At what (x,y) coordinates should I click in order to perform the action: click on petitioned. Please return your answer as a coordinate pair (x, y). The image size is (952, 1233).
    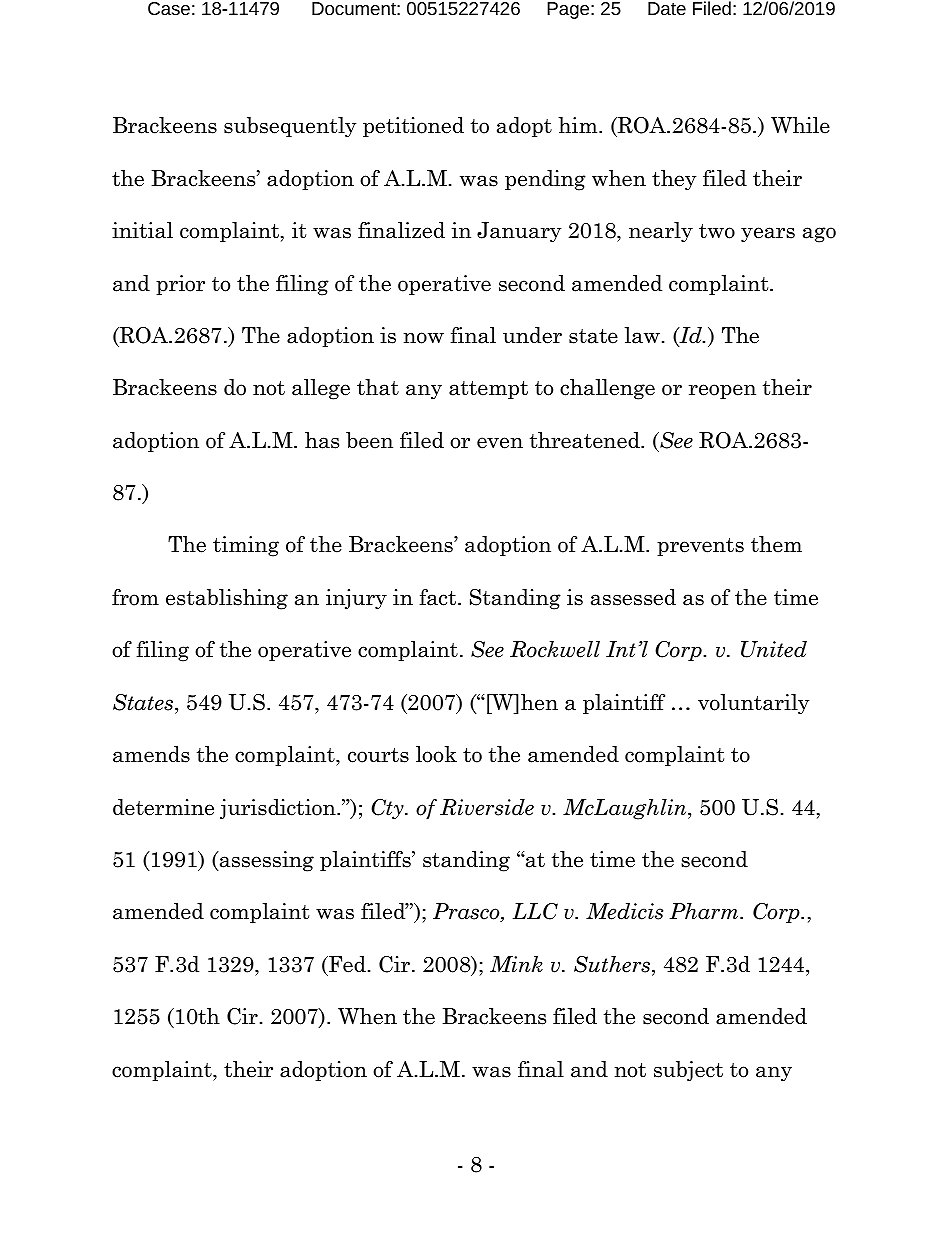
    Looking at the image, I should click on (413, 127).
